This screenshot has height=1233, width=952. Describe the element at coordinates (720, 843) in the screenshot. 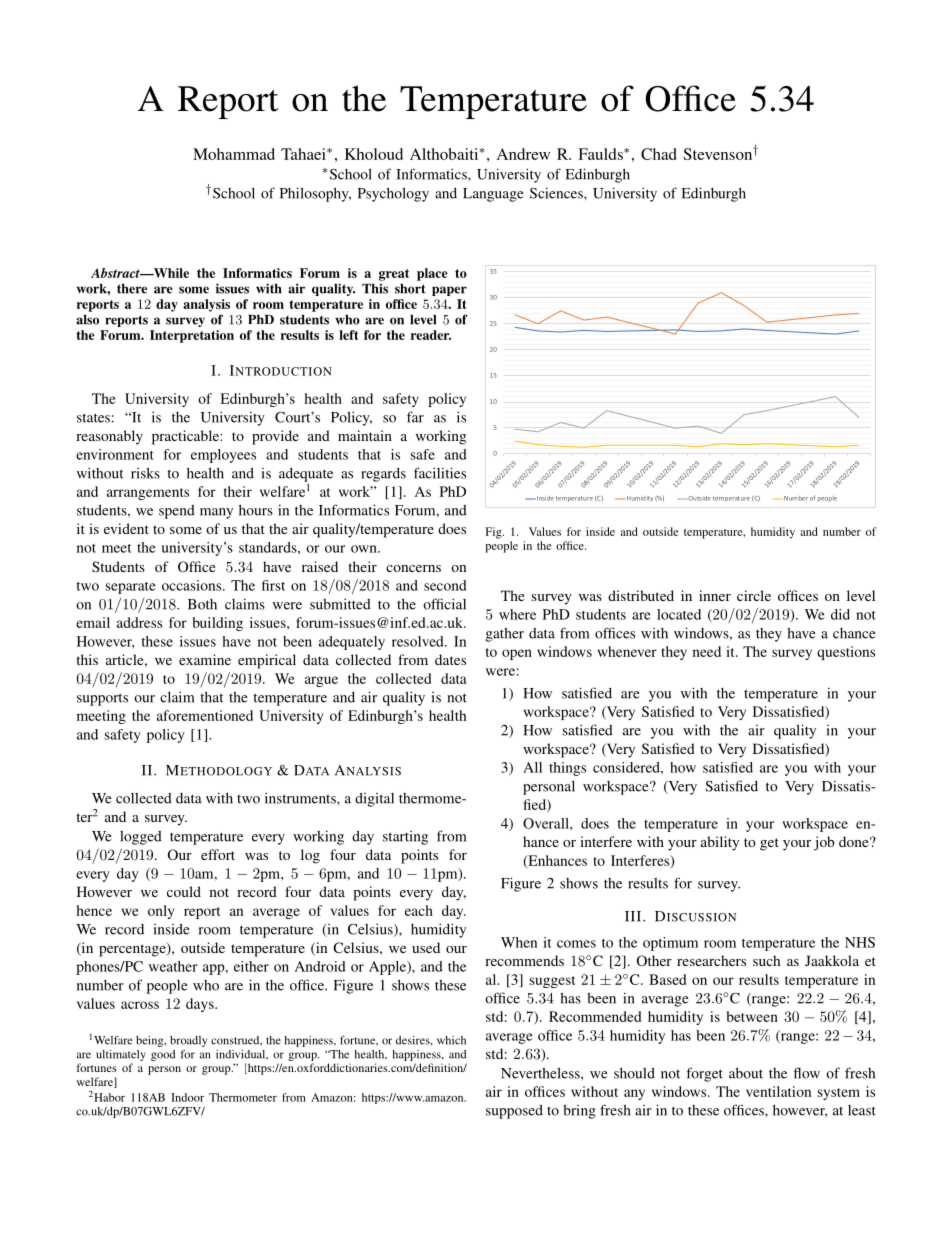

I see `ability` at that location.
